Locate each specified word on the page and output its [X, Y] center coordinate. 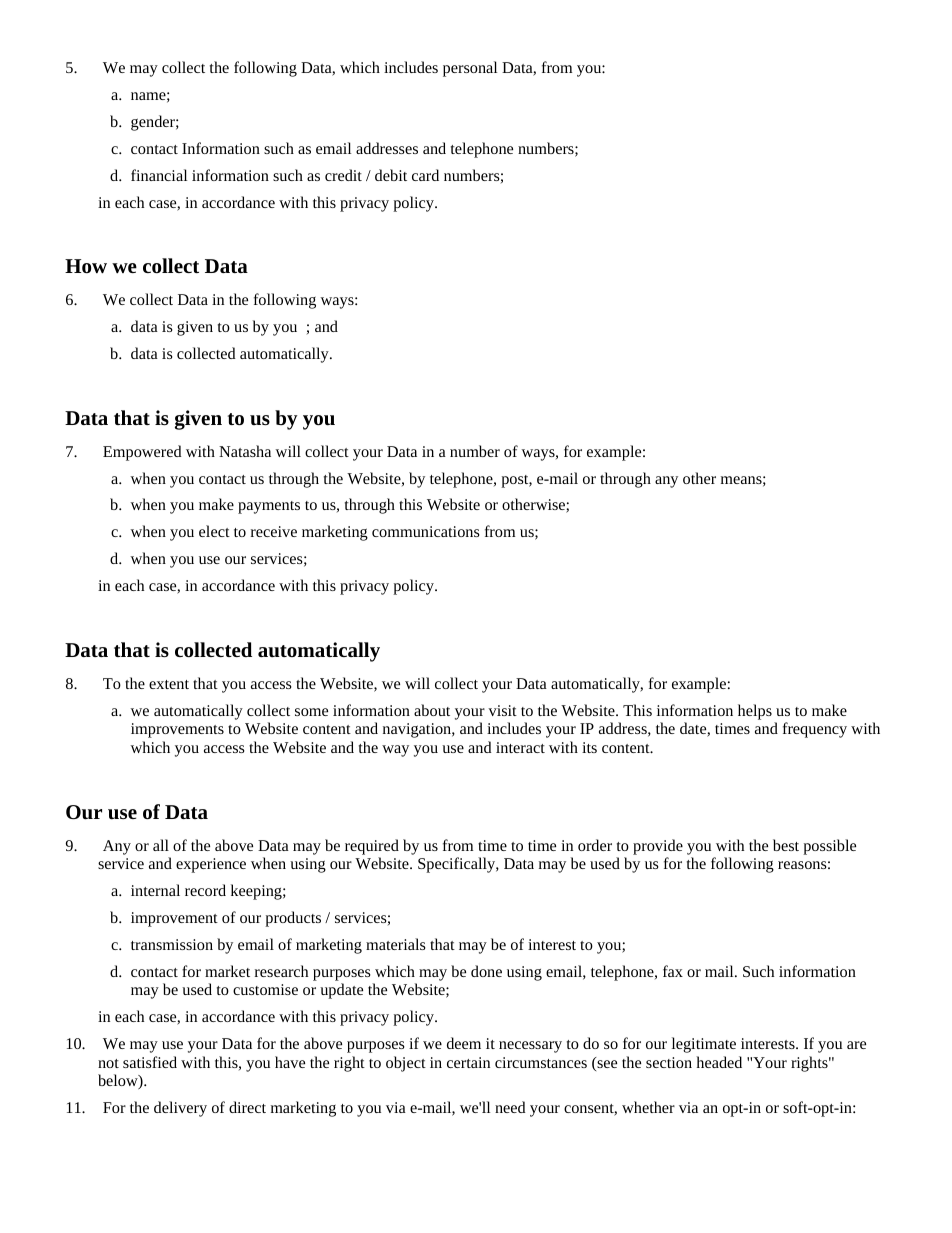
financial [159, 175]
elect [214, 531]
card [425, 175]
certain [468, 1062]
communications [426, 531]
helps [755, 712]
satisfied [150, 1062]
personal [470, 69]
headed [719, 1062]
